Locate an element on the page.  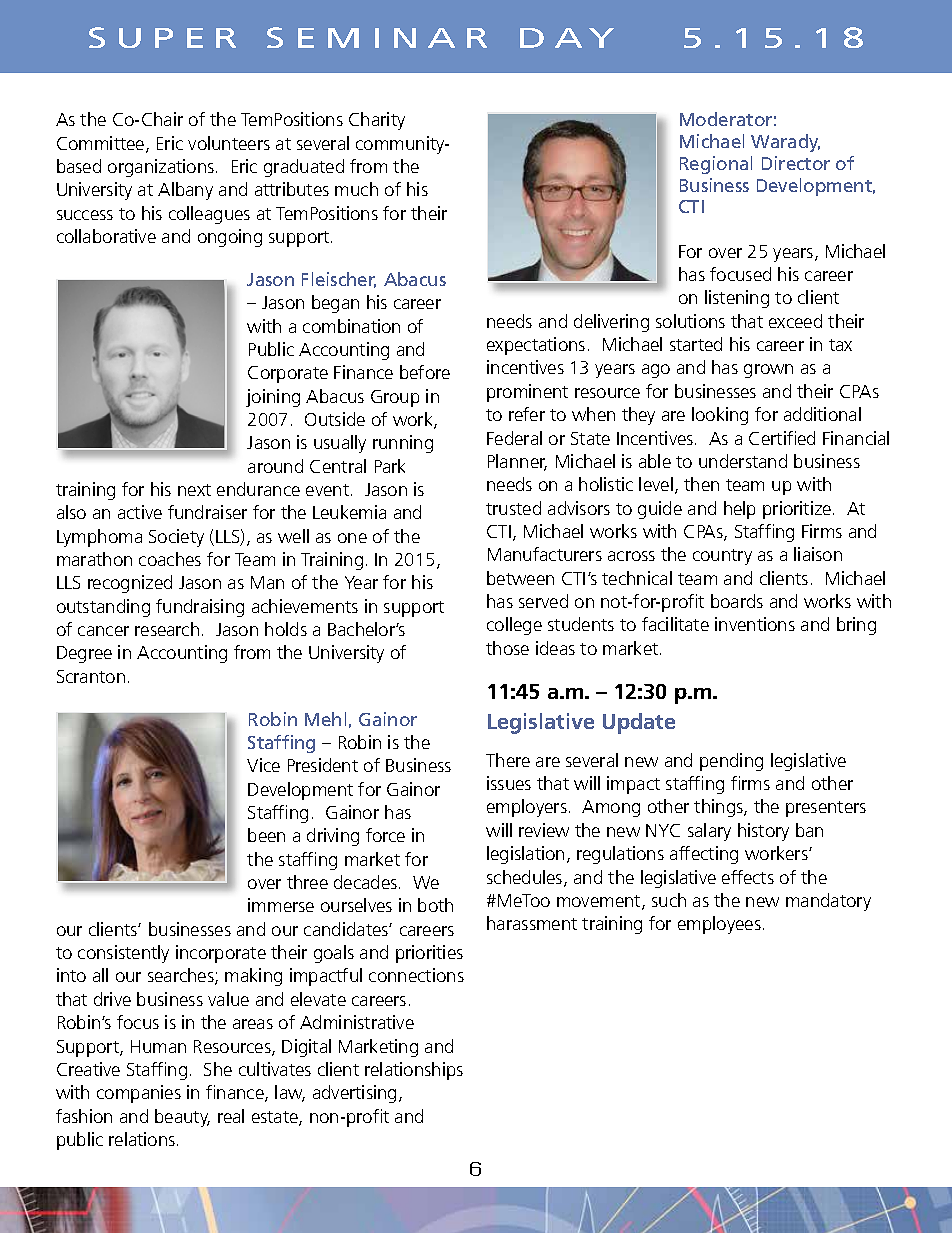
inventions is located at coordinates (755, 624).
